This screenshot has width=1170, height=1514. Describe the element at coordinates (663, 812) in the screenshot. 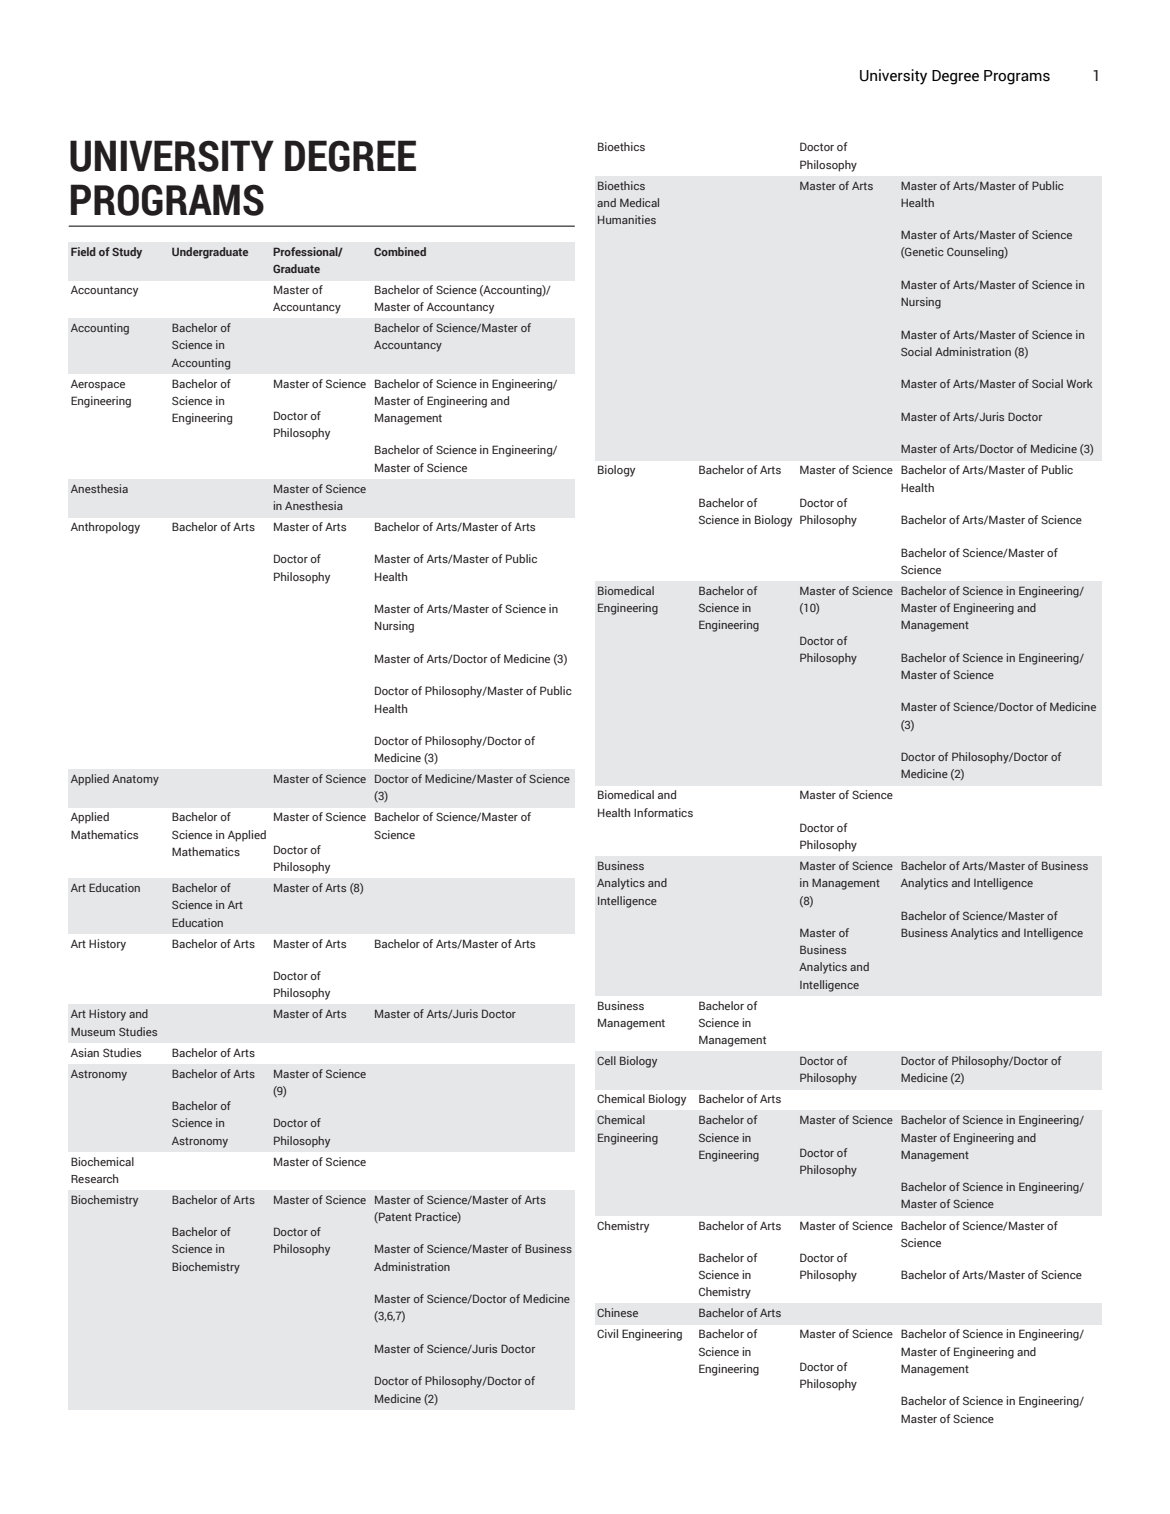

I see `Informatics` at that location.
